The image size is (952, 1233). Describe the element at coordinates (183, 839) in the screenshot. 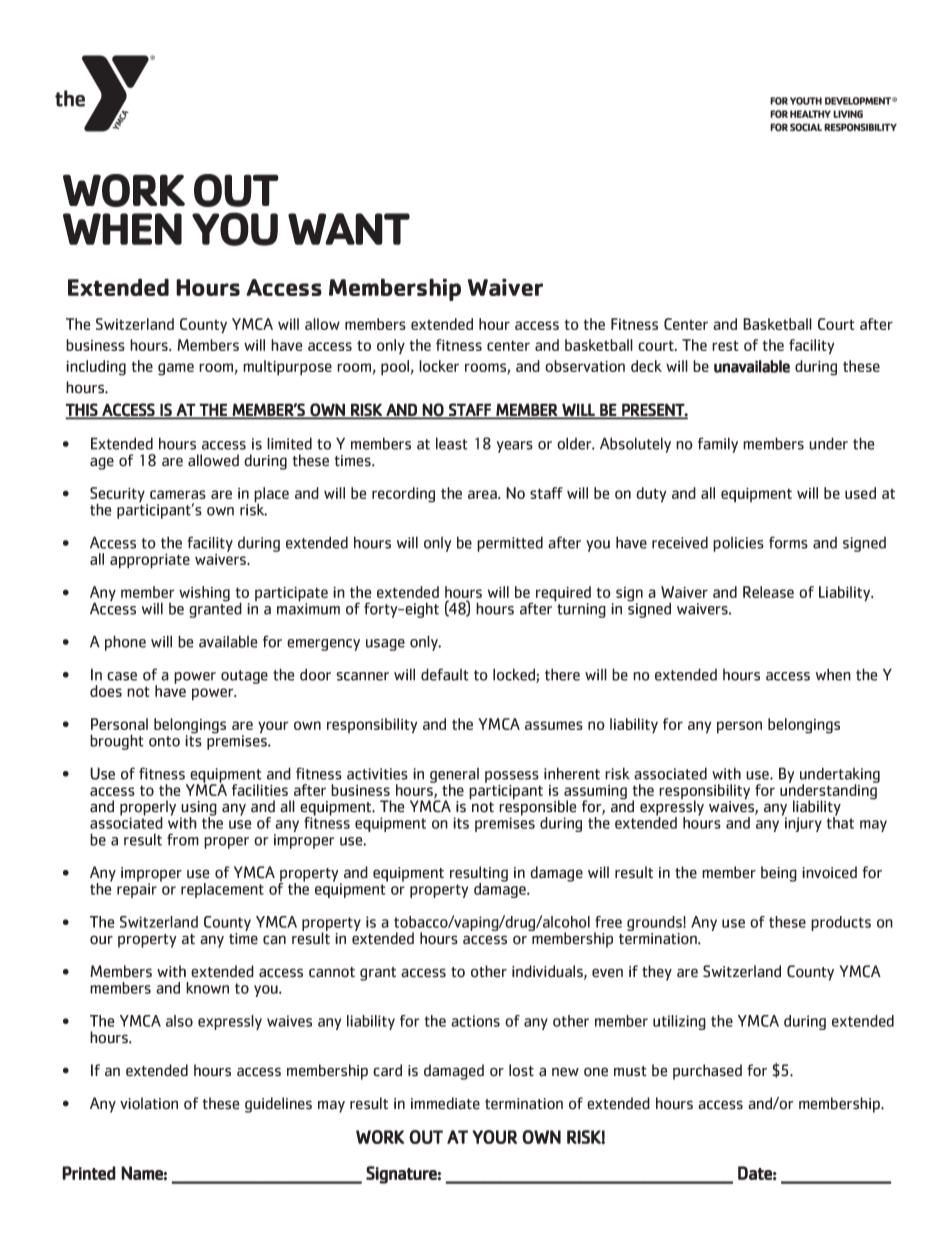

I see `from` at that location.
